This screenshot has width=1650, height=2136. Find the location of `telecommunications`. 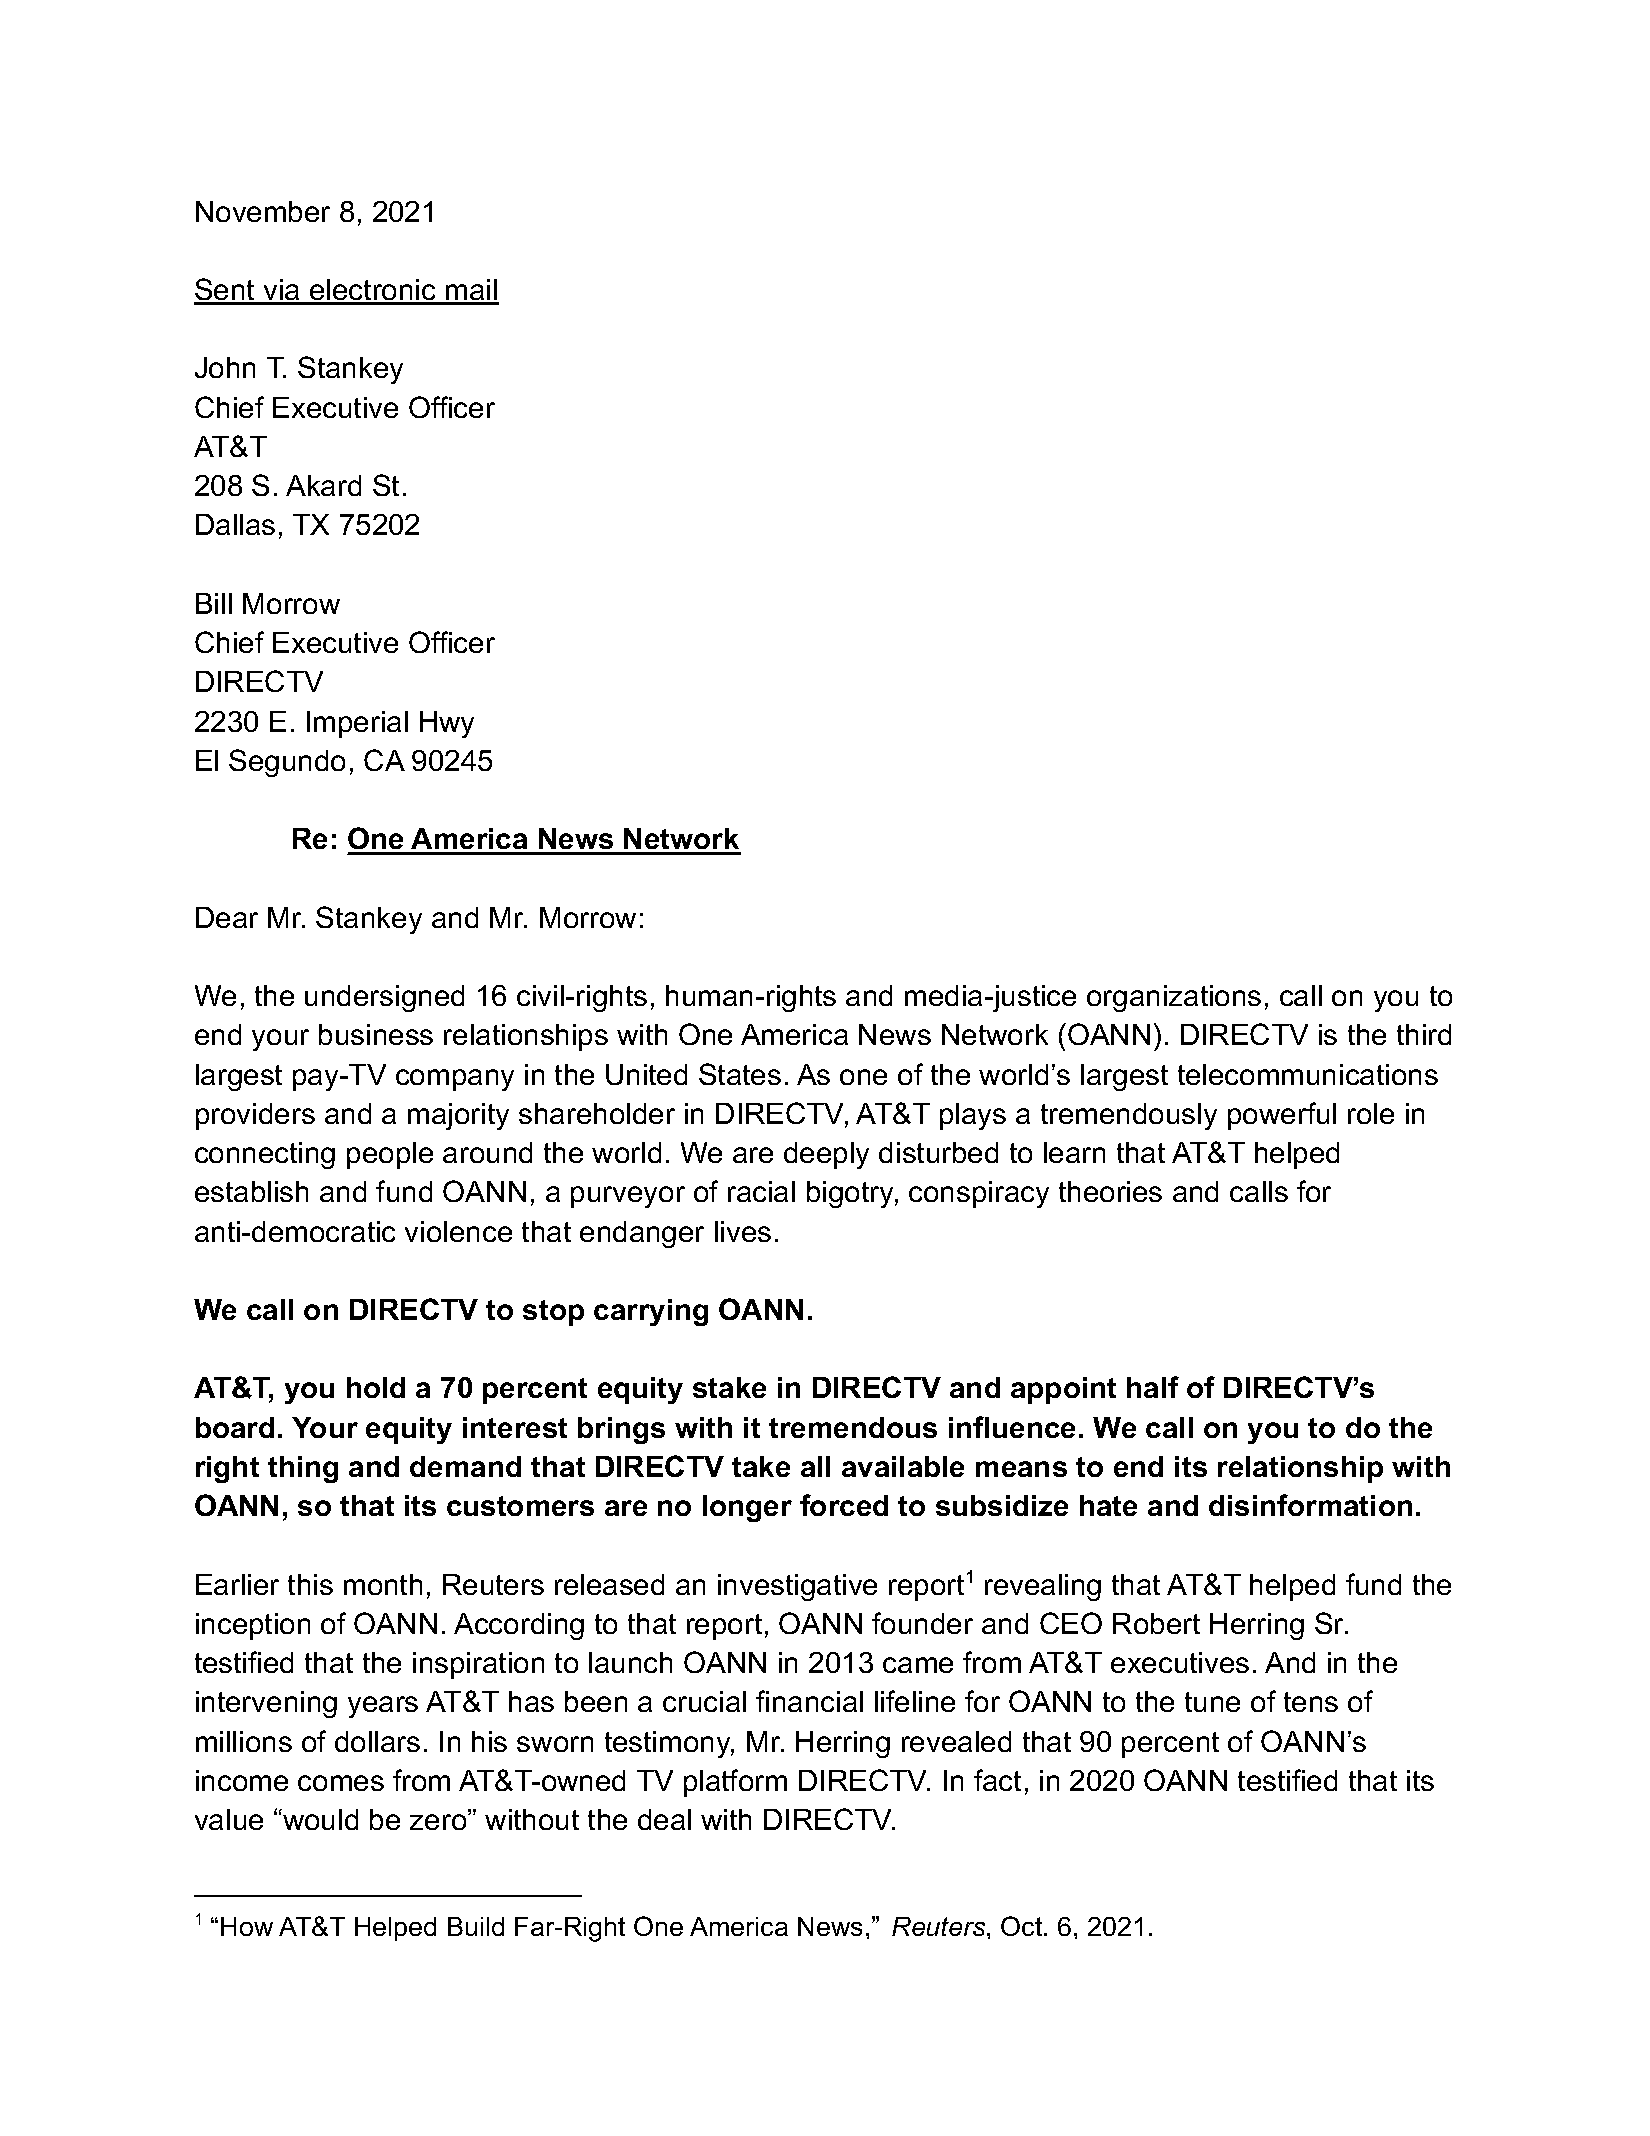

telecommunications is located at coordinates (1308, 1074).
